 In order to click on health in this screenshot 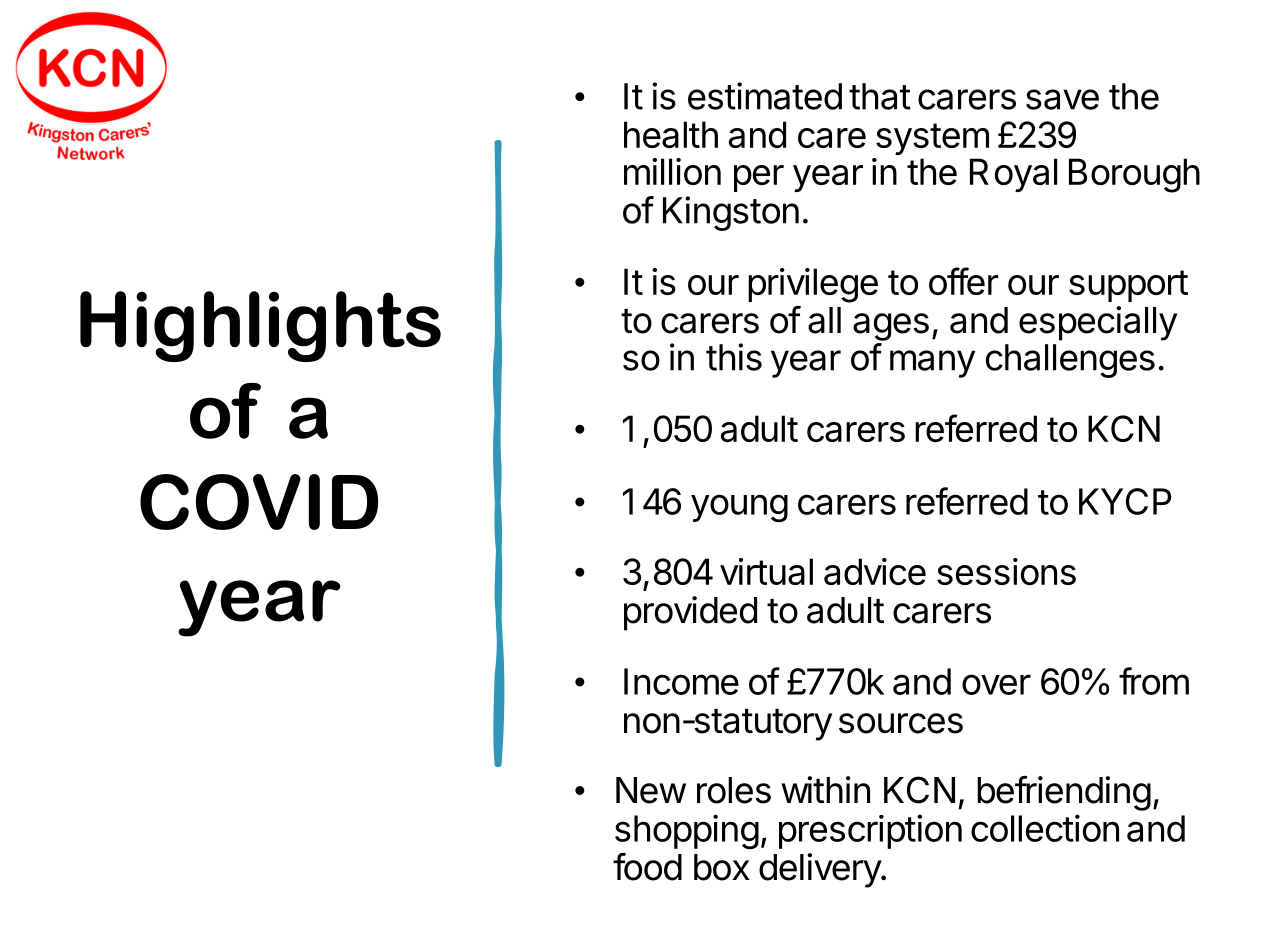, I will do `click(671, 134)`.
